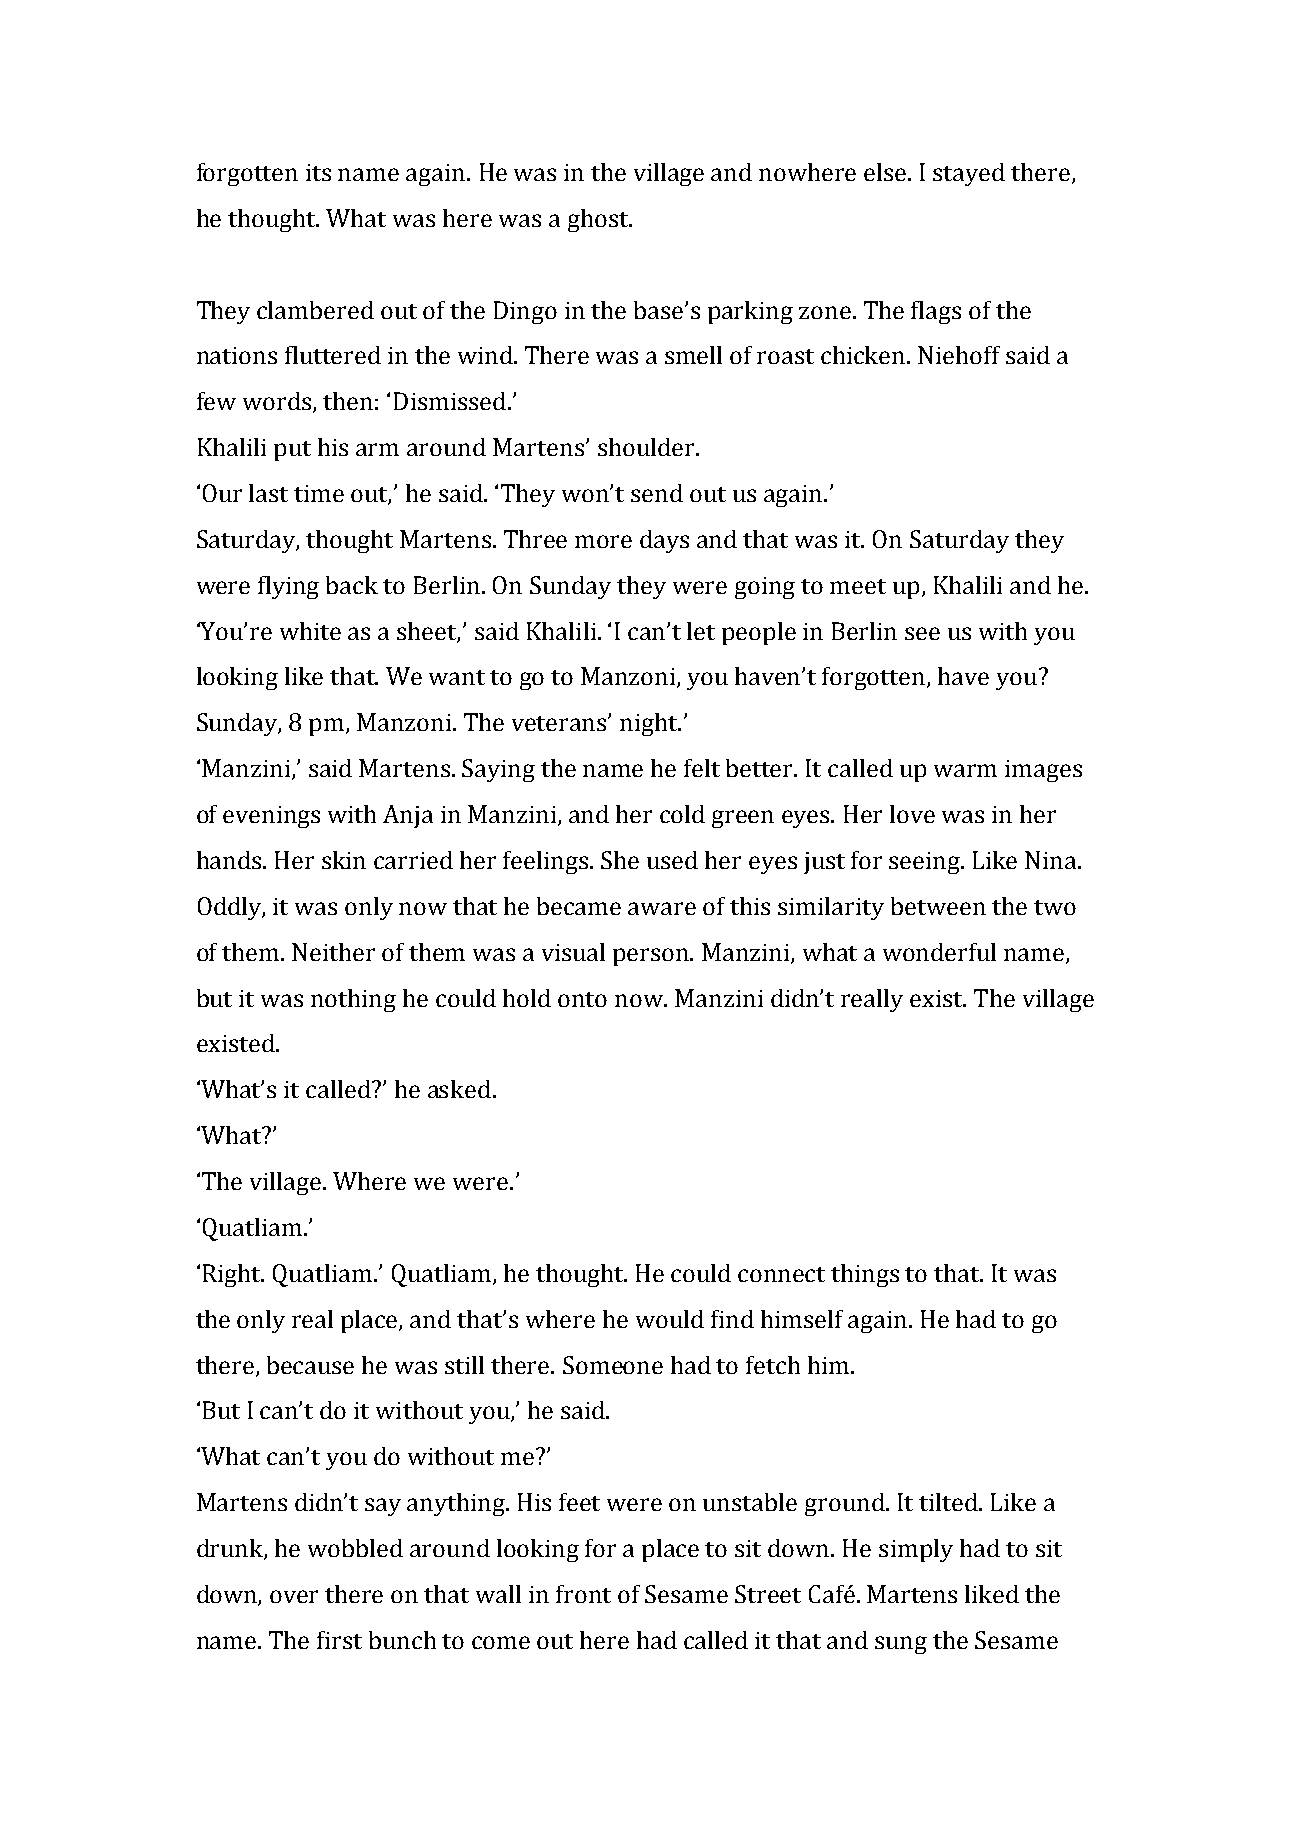 The height and width of the image is (1830, 1293). I want to click on ghost, so click(599, 220).
